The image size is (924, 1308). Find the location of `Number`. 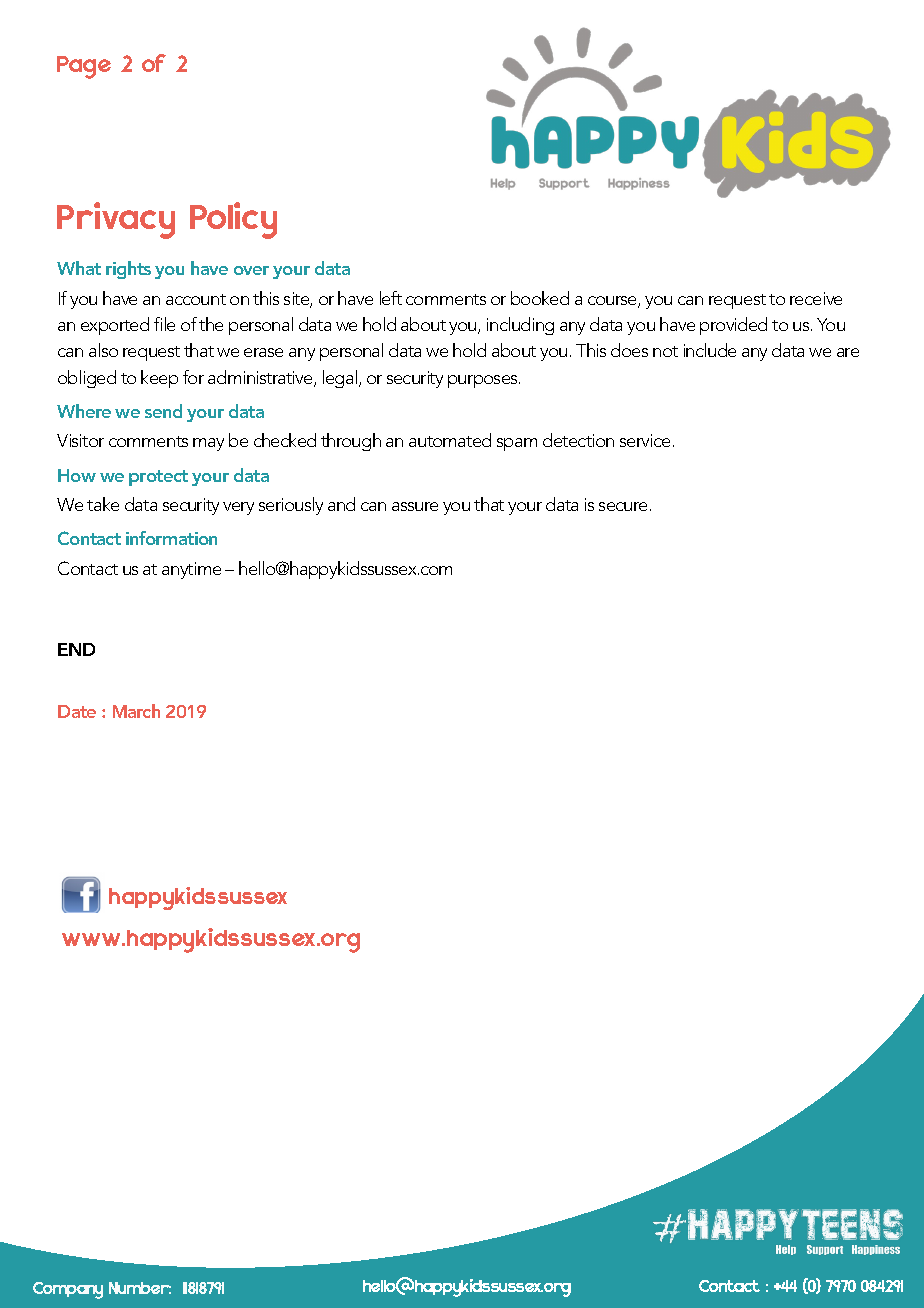

Number is located at coordinates (140, 1288).
